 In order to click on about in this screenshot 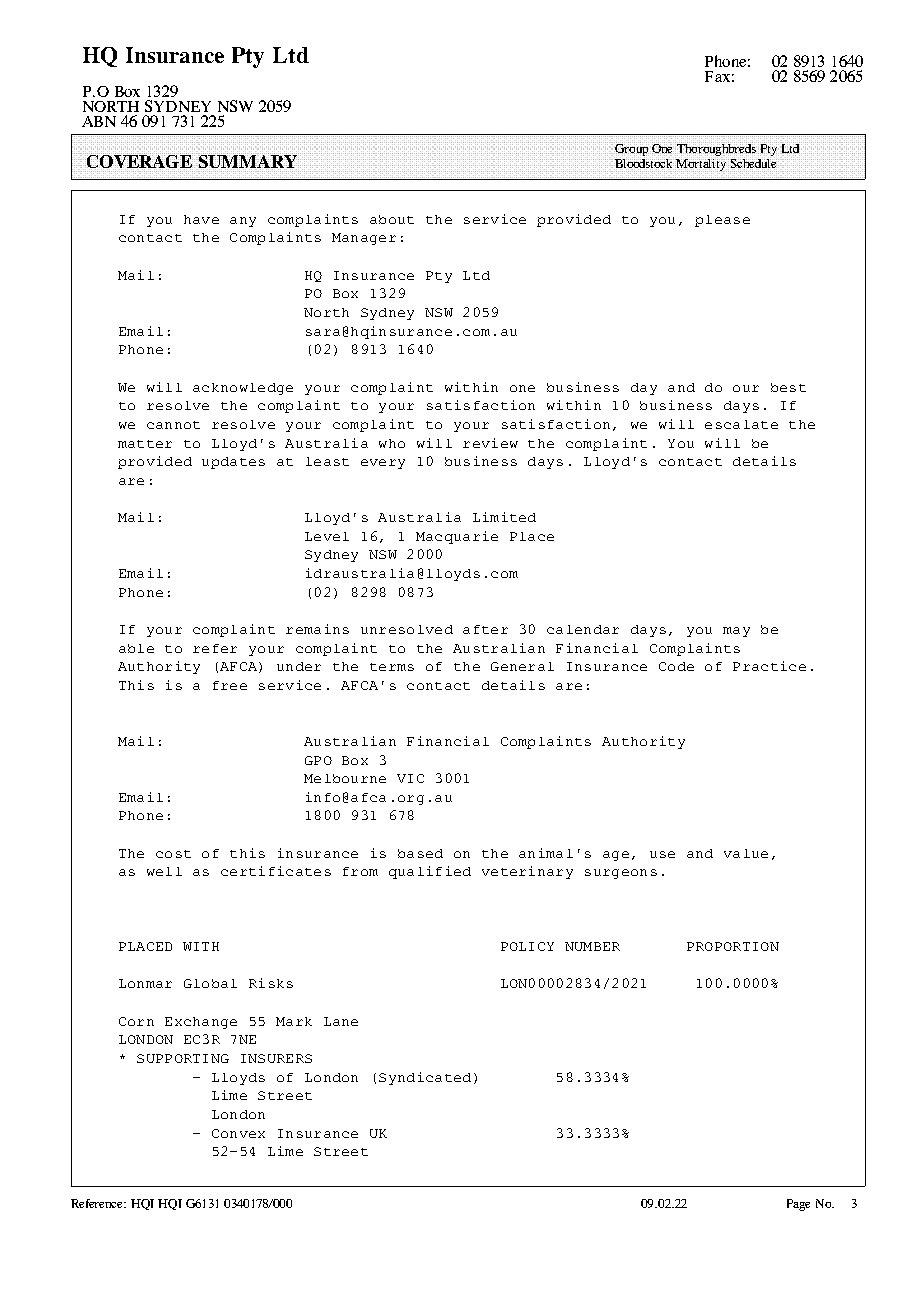, I will do `click(392, 219)`.
